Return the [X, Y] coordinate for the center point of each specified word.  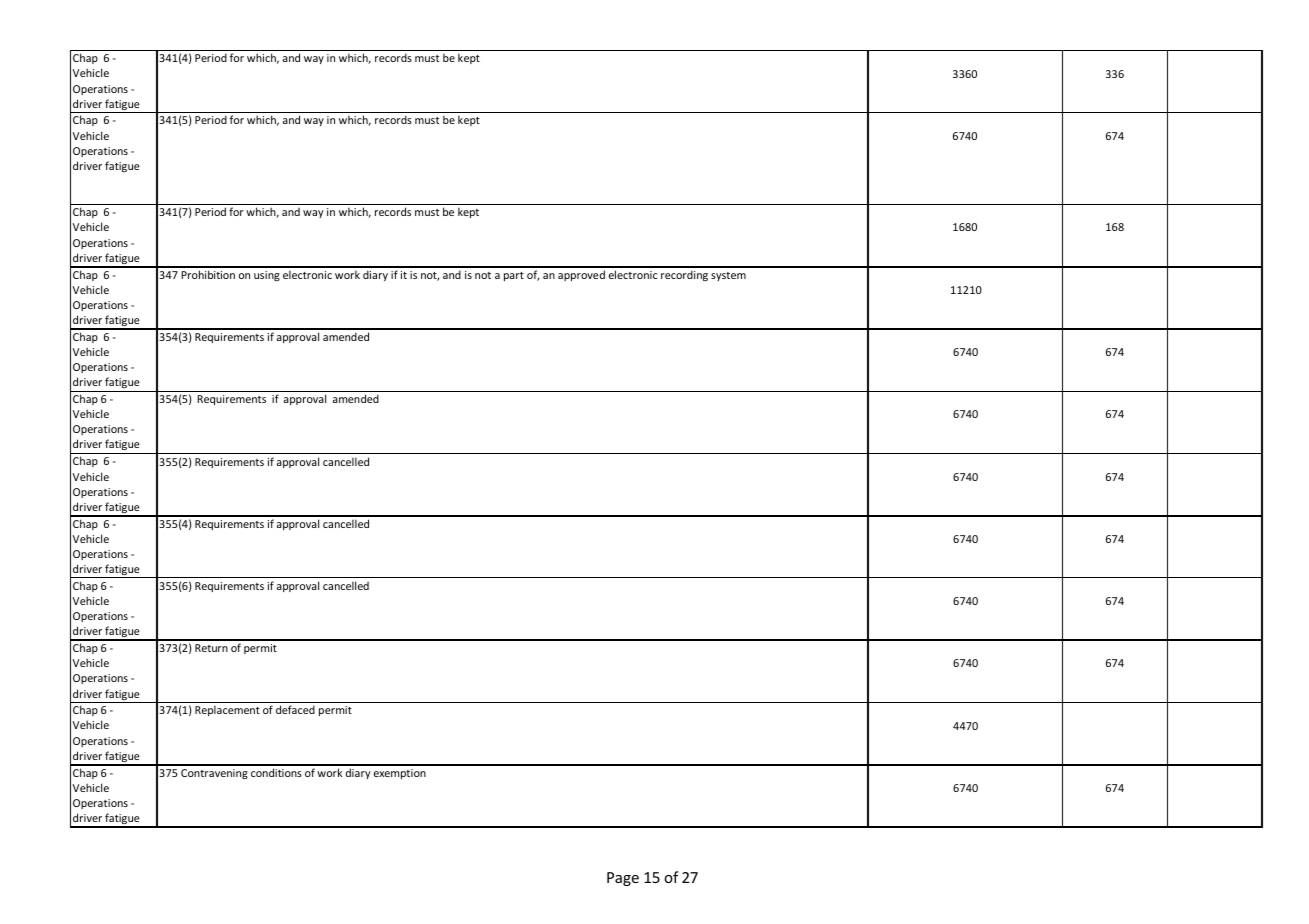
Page [623, 879]
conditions [276, 772]
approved [581, 275]
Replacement [227, 710]
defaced [295, 709]
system [728, 276]
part [514, 276]
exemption [400, 774]
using [267, 276]
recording [684, 275]
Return [211, 648]
